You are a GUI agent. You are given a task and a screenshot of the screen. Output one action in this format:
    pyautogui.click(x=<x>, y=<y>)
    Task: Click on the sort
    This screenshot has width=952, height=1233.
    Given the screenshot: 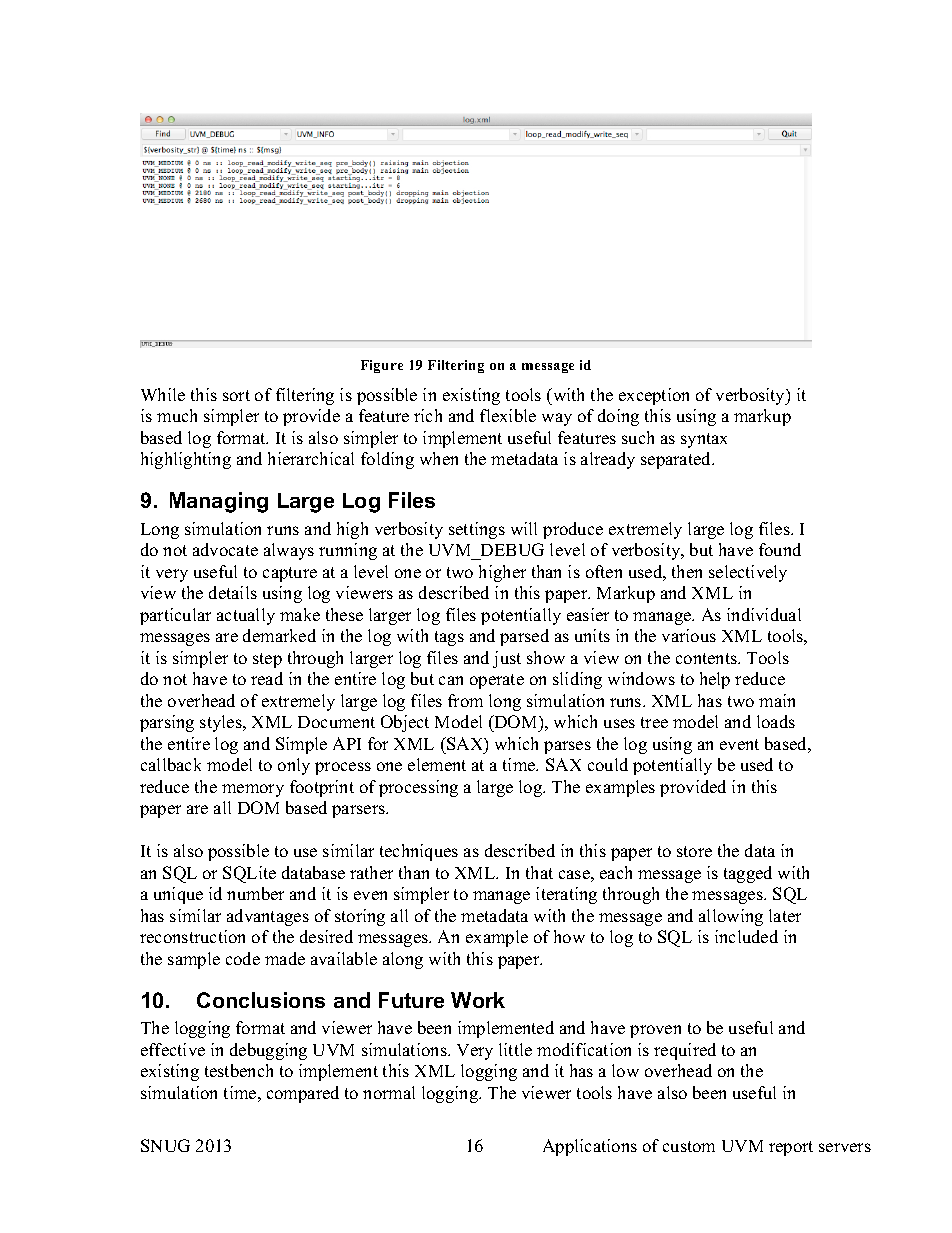 What is the action you would take?
    pyautogui.click(x=236, y=395)
